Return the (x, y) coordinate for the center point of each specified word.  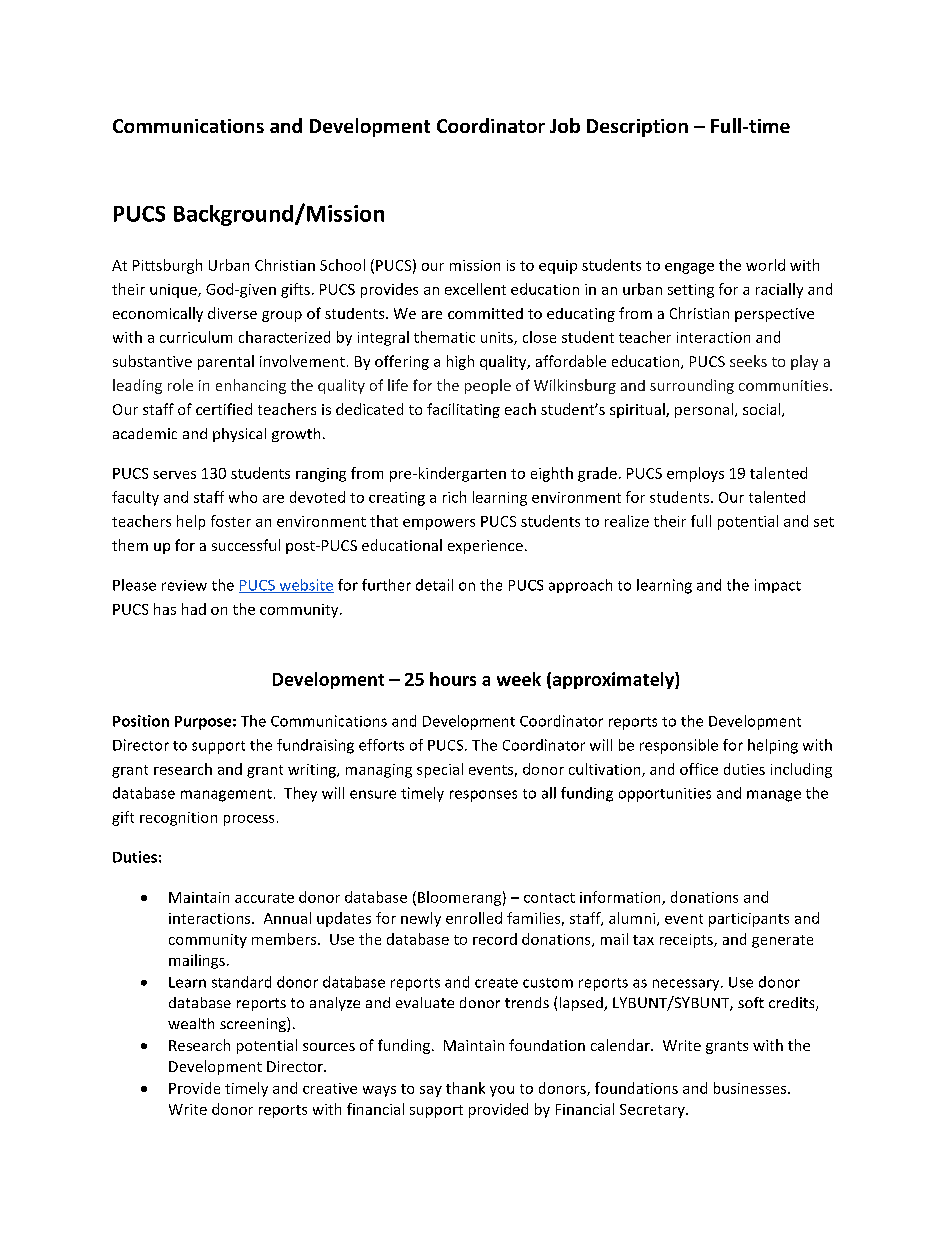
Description (637, 128)
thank (465, 1088)
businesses (751, 1088)
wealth (191, 1023)
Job (565, 125)
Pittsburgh (167, 266)
